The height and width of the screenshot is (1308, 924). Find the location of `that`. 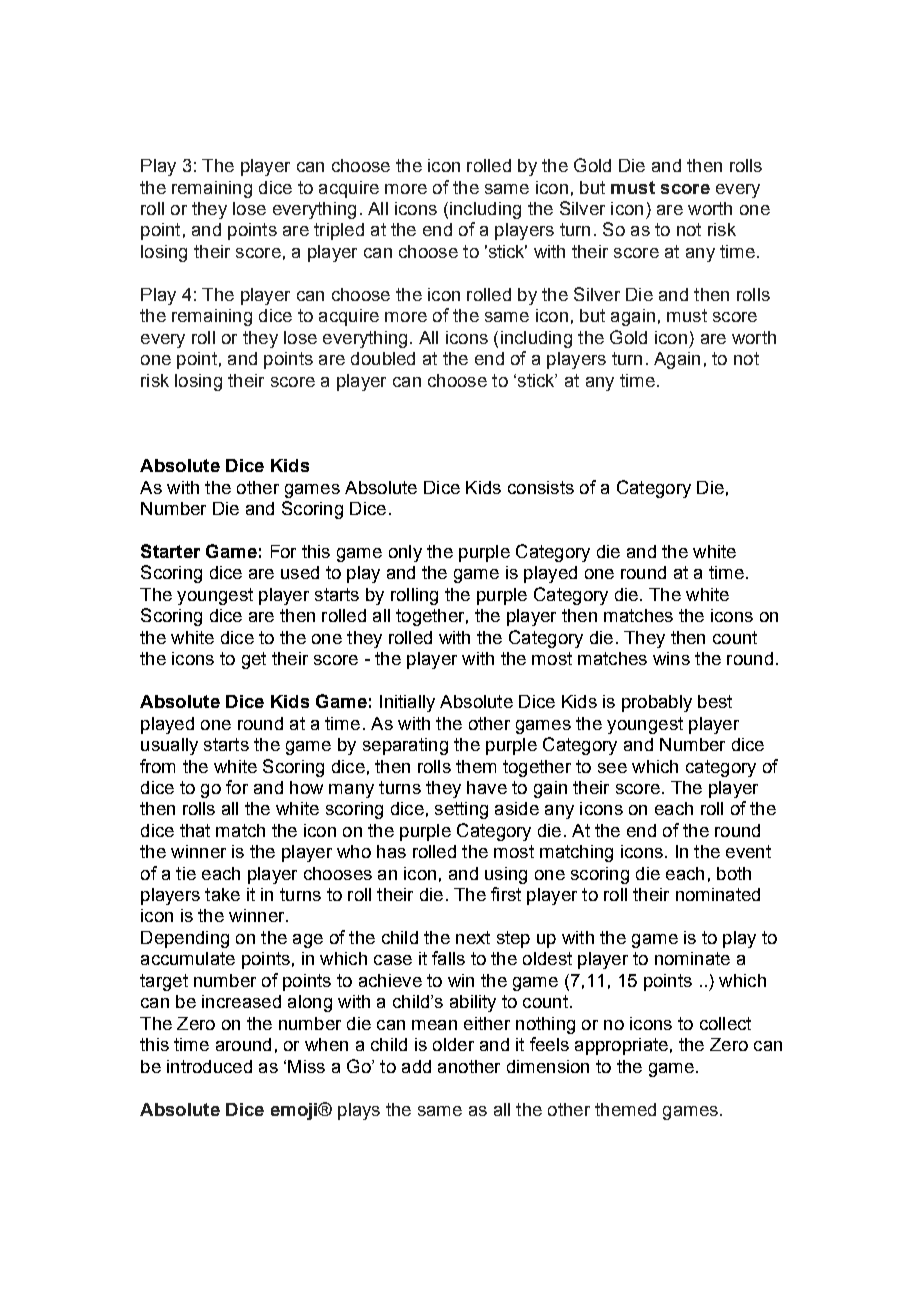

that is located at coordinates (195, 830).
